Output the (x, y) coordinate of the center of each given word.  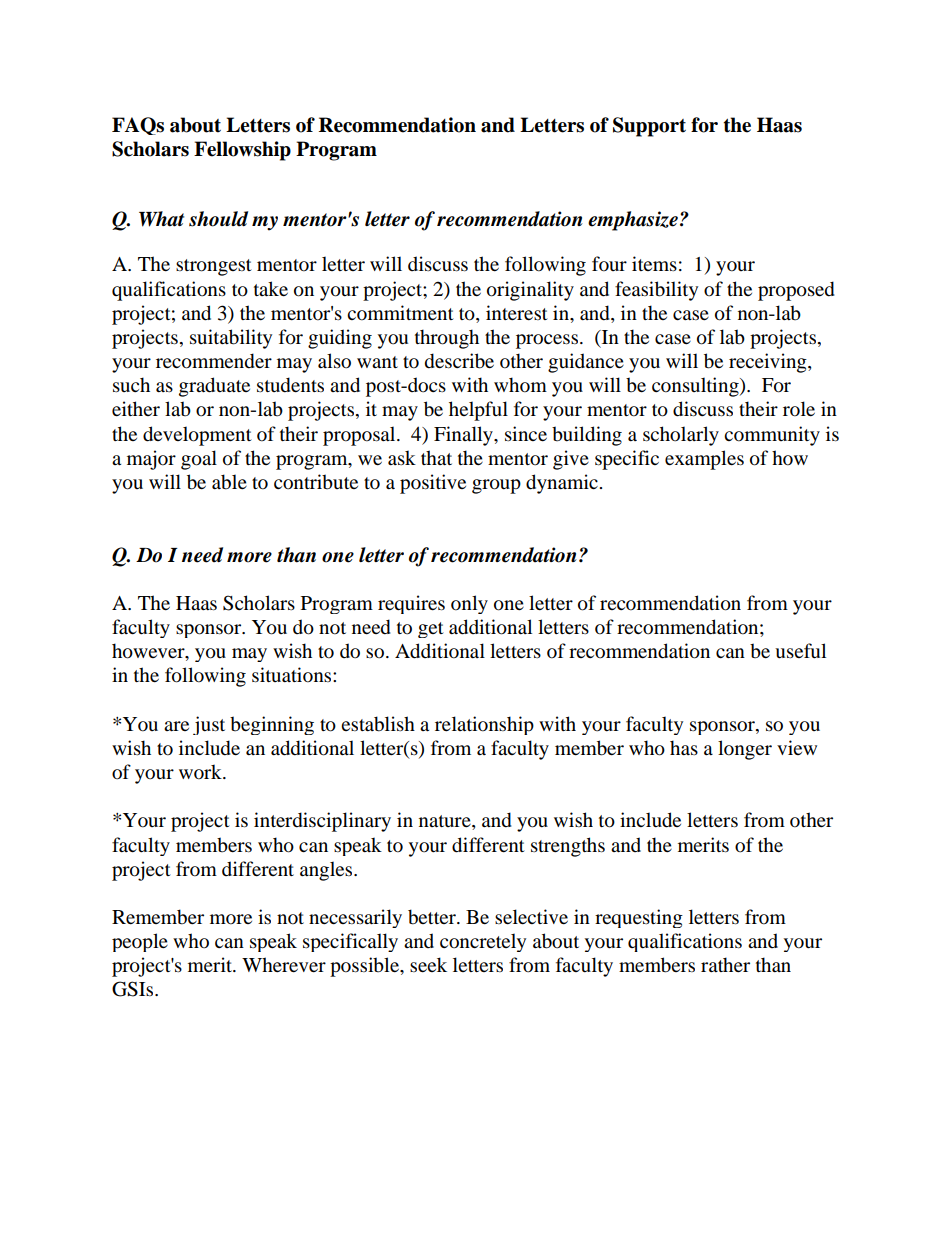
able (229, 482)
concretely (483, 942)
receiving (769, 363)
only (469, 604)
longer (745, 750)
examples (704, 460)
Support (649, 127)
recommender (214, 361)
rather (725, 964)
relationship (484, 725)
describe (459, 361)
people (140, 942)
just (209, 725)
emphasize (633, 221)
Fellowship (242, 151)
